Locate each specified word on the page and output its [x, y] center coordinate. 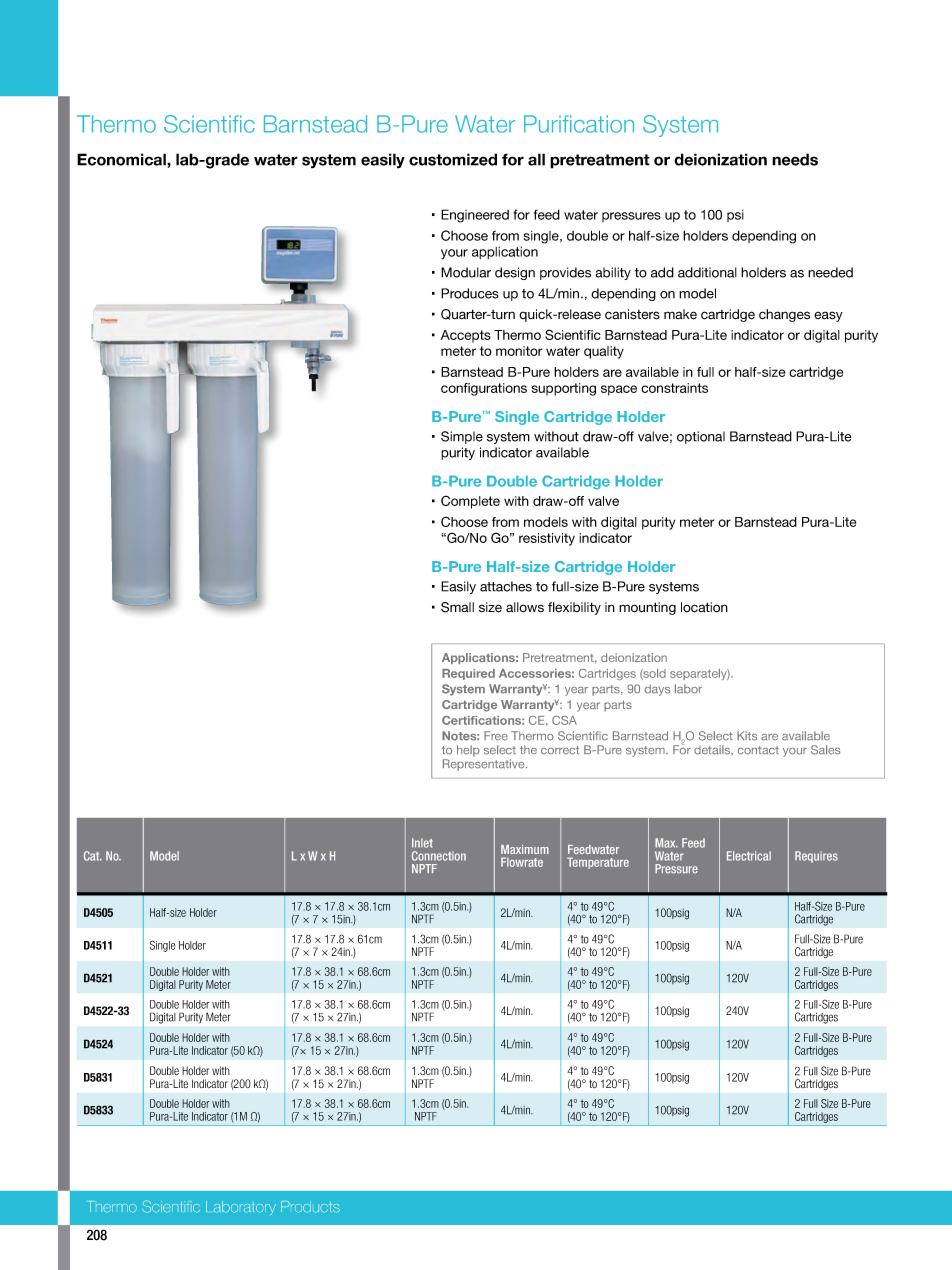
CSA [564, 720]
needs [795, 159]
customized [453, 159]
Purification [579, 124]
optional [701, 437]
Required [468, 674]
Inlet [422, 843]
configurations [484, 389]
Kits [747, 736]
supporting [563, 389]
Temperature [598, 863]
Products [310, 1207]
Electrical [749, 856]
